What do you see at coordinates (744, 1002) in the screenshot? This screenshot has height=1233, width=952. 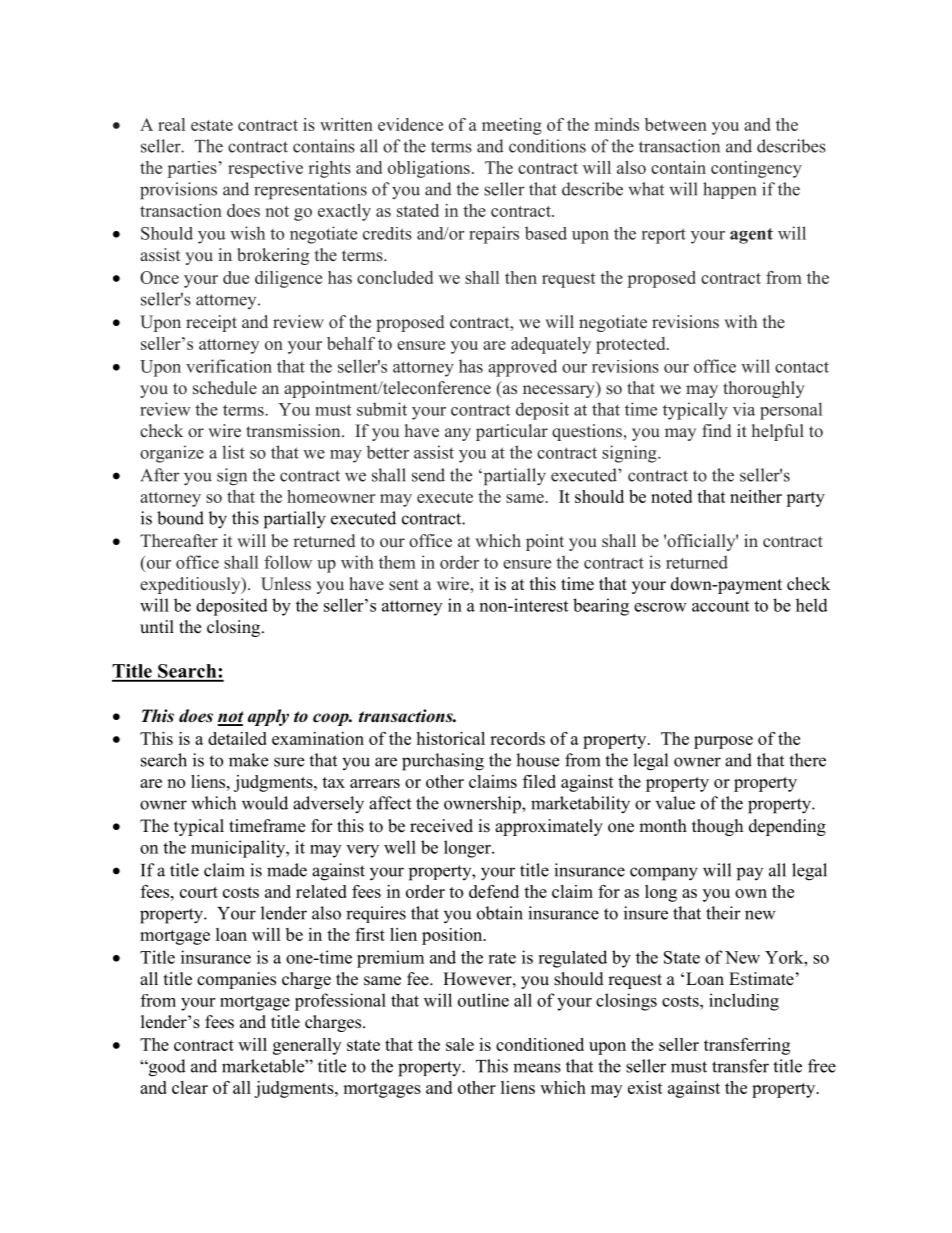 I see `including` at bounding box center [744, 1002].
